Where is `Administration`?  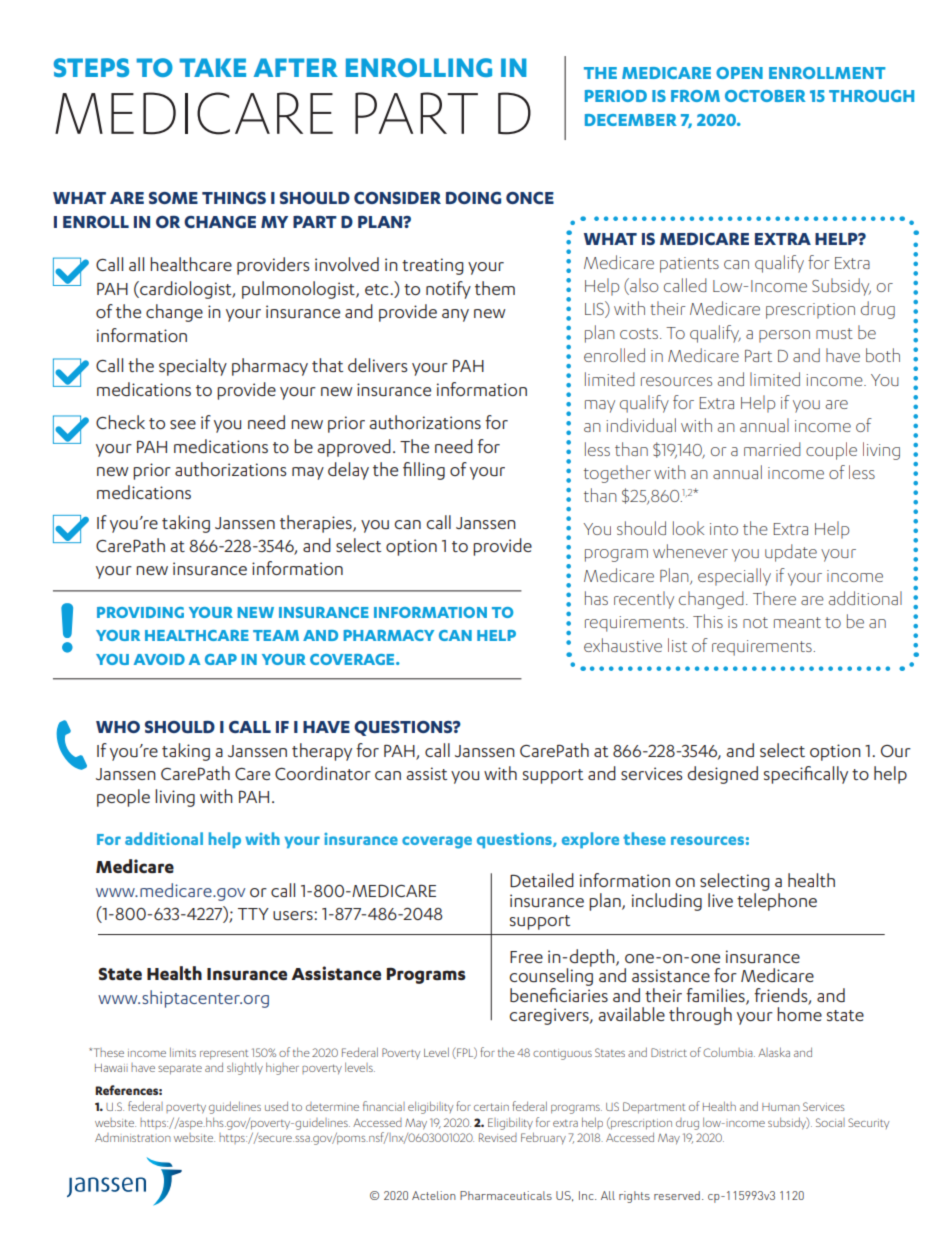 Administration is located at coordinates (133, 1137).
